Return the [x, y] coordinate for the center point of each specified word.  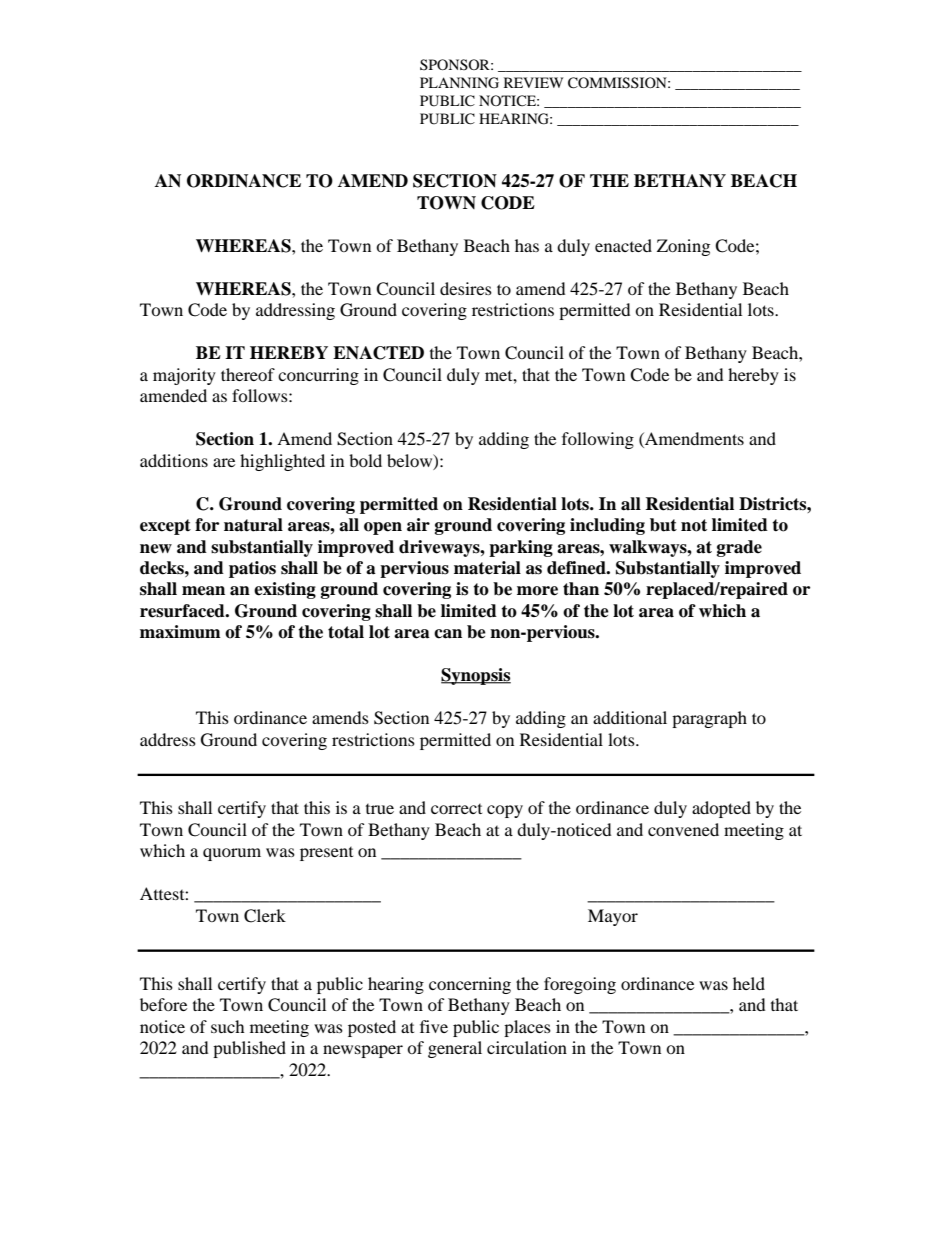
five [434, 1026]
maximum [180, 632]
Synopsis [476, 676]
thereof [248, 374]
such [228, 1026]
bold [365, 460]
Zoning [683, 247]
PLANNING [459, 83]
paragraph [709, 719]
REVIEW [533, 82]
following [598, 440]
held [749, 983]
